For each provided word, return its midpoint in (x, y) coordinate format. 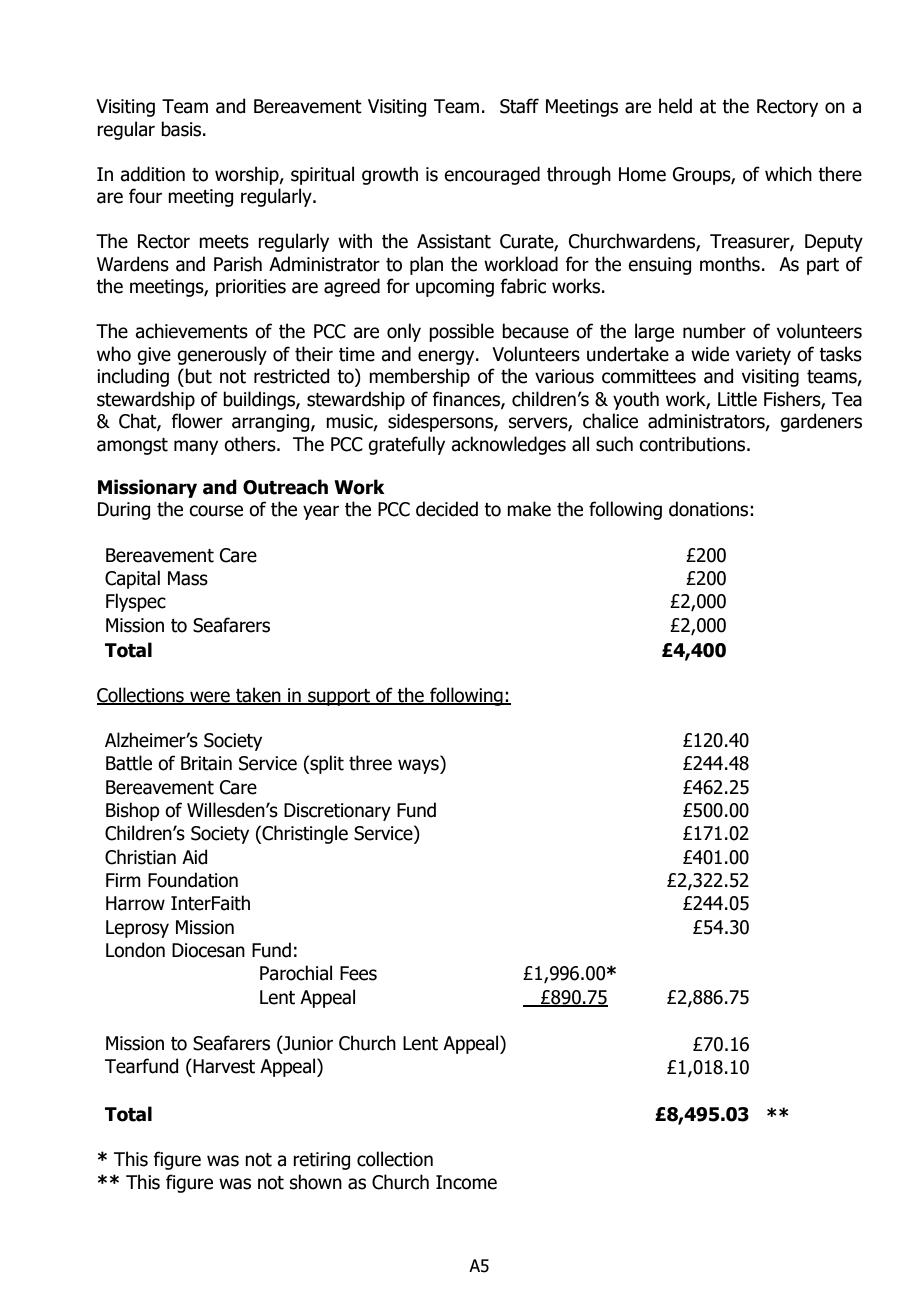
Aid (194, 857)
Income (466, 1182)
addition (152, 174)
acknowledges (508, 445)
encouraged (492, 175)
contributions (693, 444)
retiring (321, 1161)
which (788, 174)
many (196, 447)
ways (419, 766)
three (370, 763)
